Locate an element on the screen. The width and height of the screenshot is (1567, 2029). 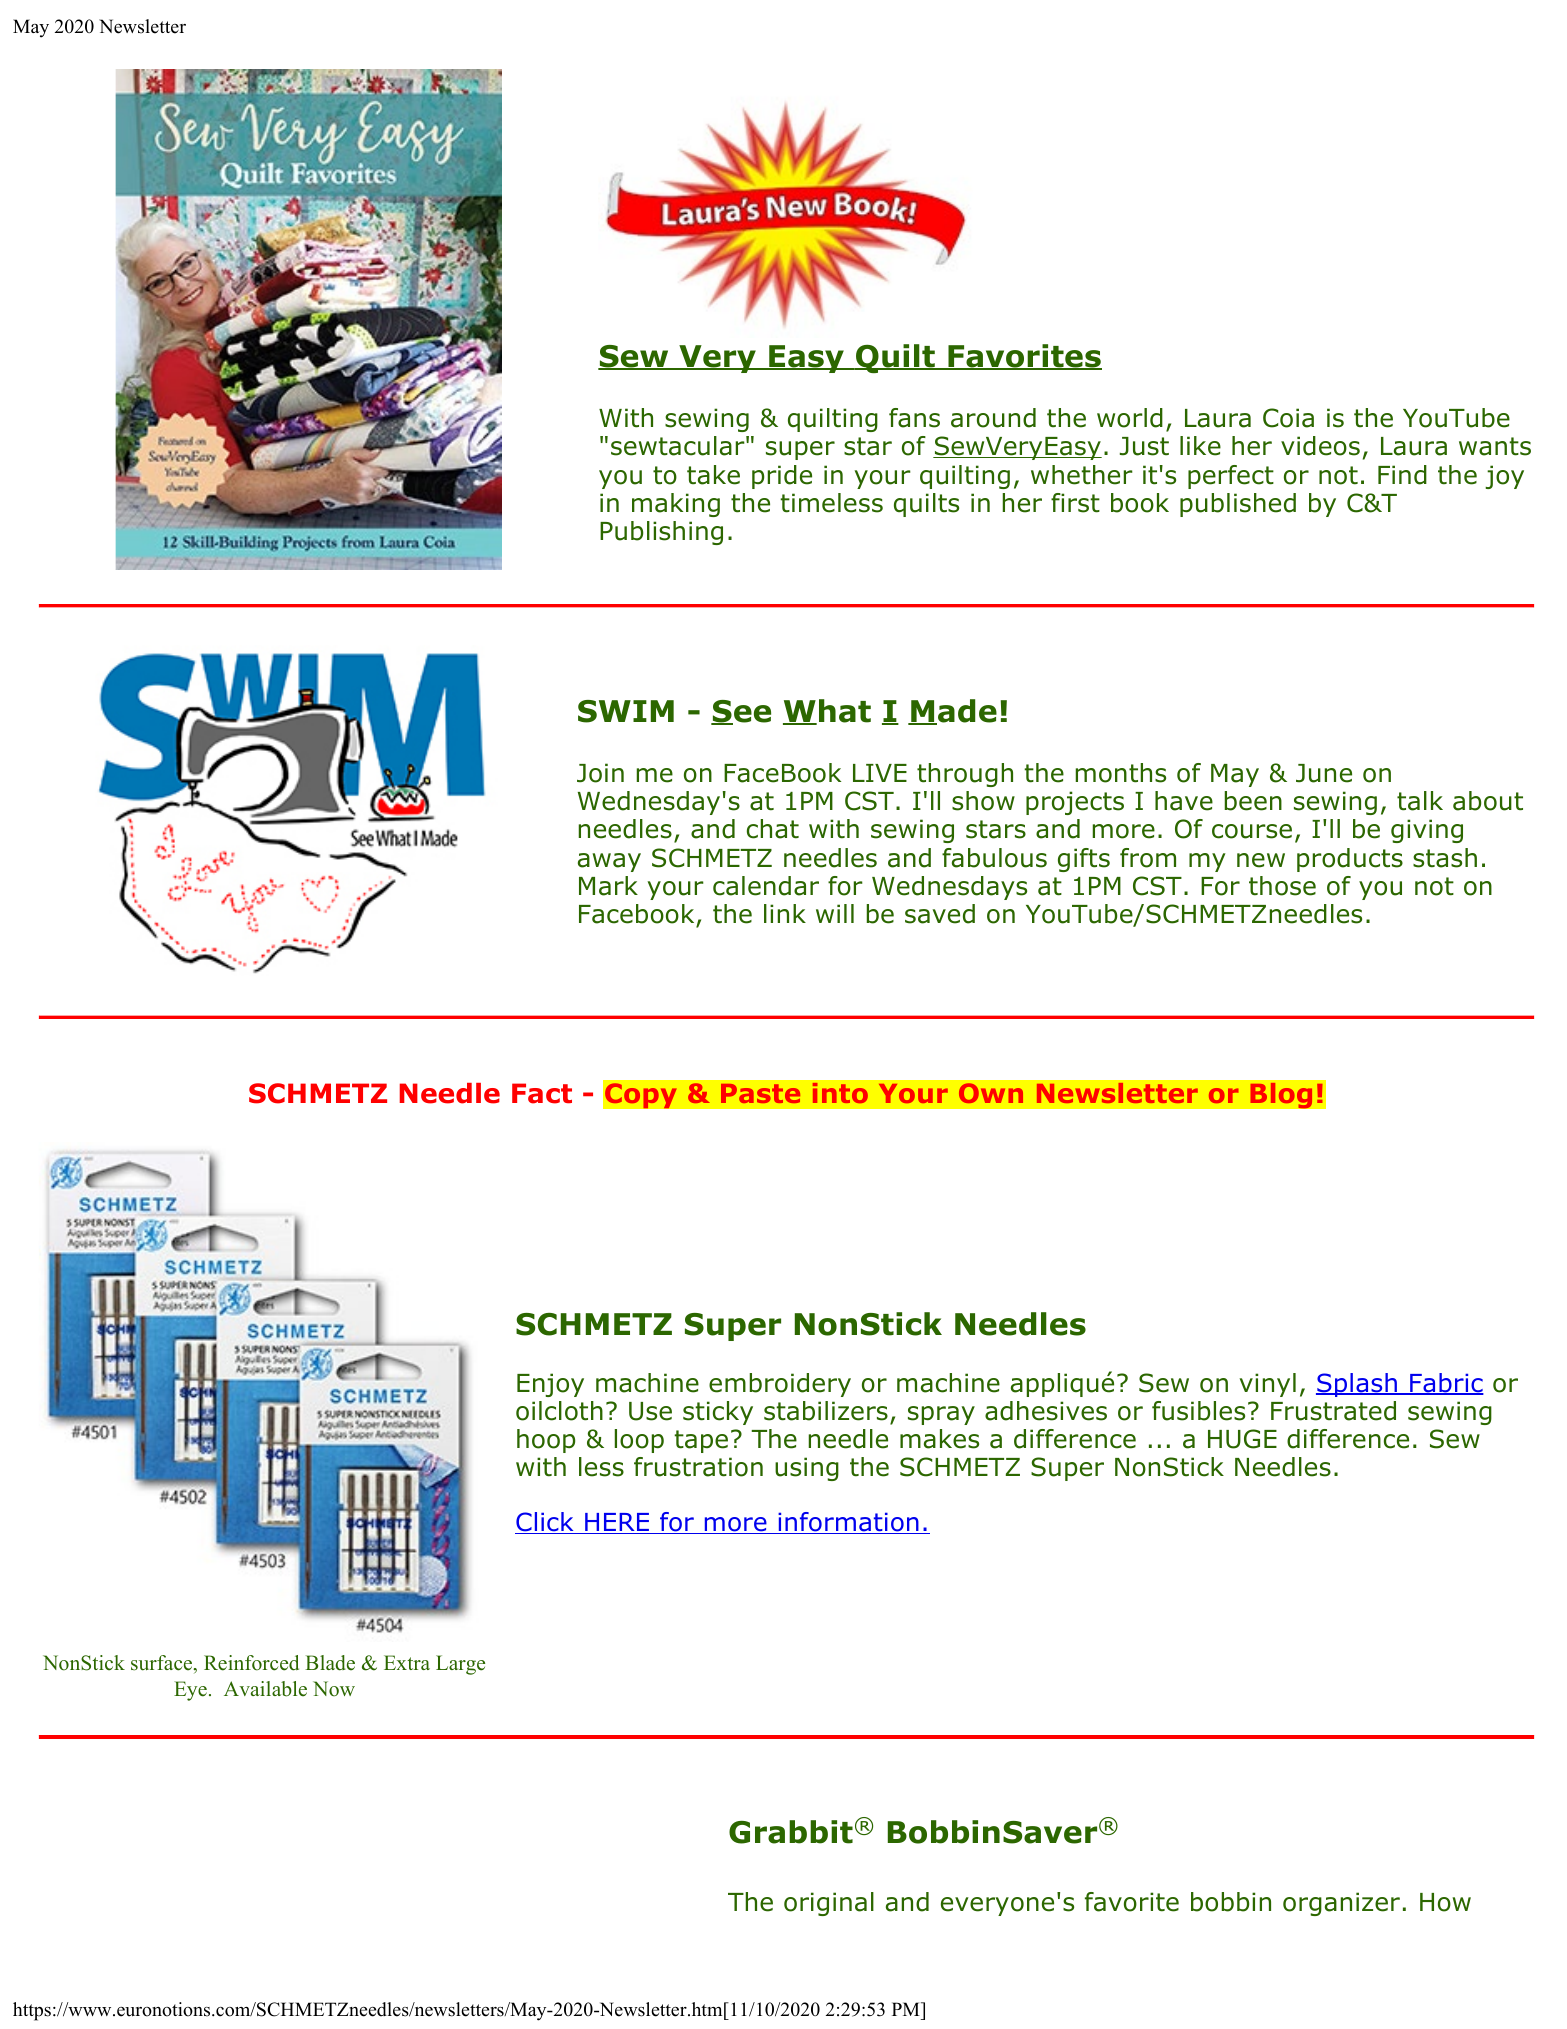
original is located at coordinates (829, 1904).
